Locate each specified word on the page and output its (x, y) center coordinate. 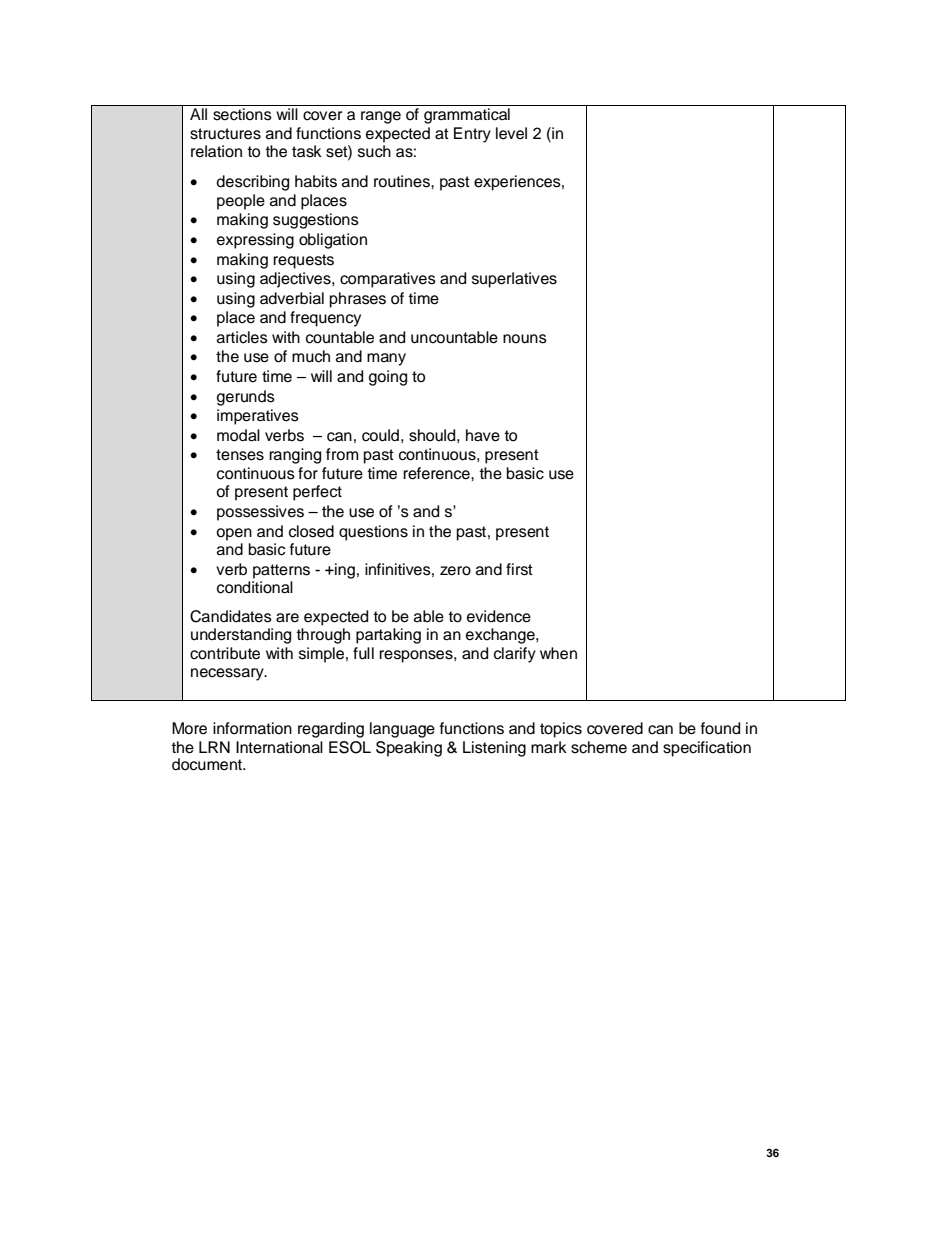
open (234, 534)
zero (455, 571)
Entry (472, 135)
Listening (494, 749)
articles (242, 337)
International (279, 747)
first (519, 569)
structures (225, 134)
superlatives (514, 280)
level (511, 133)
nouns (525, 339)
